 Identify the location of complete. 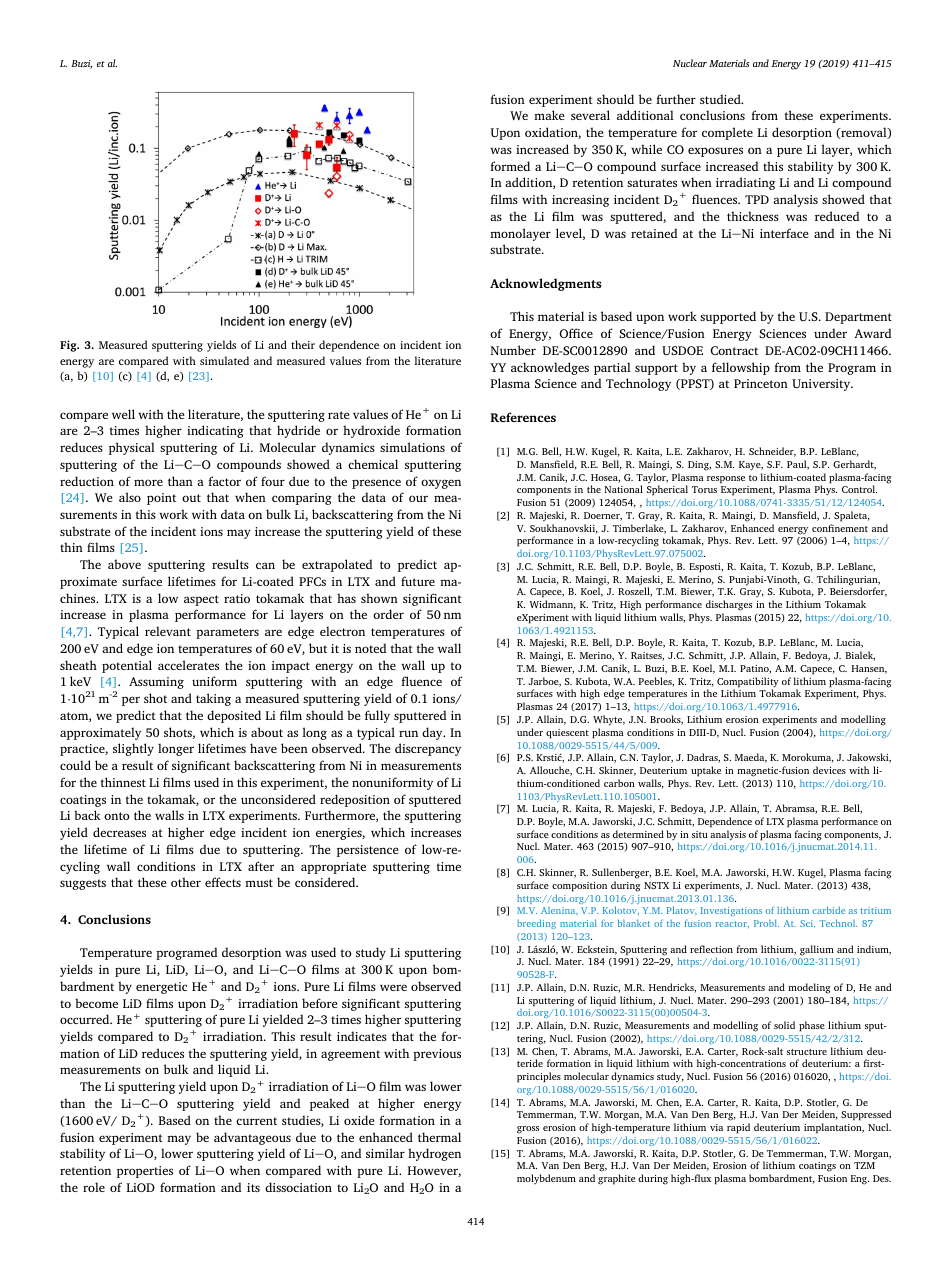
(727, 133).
